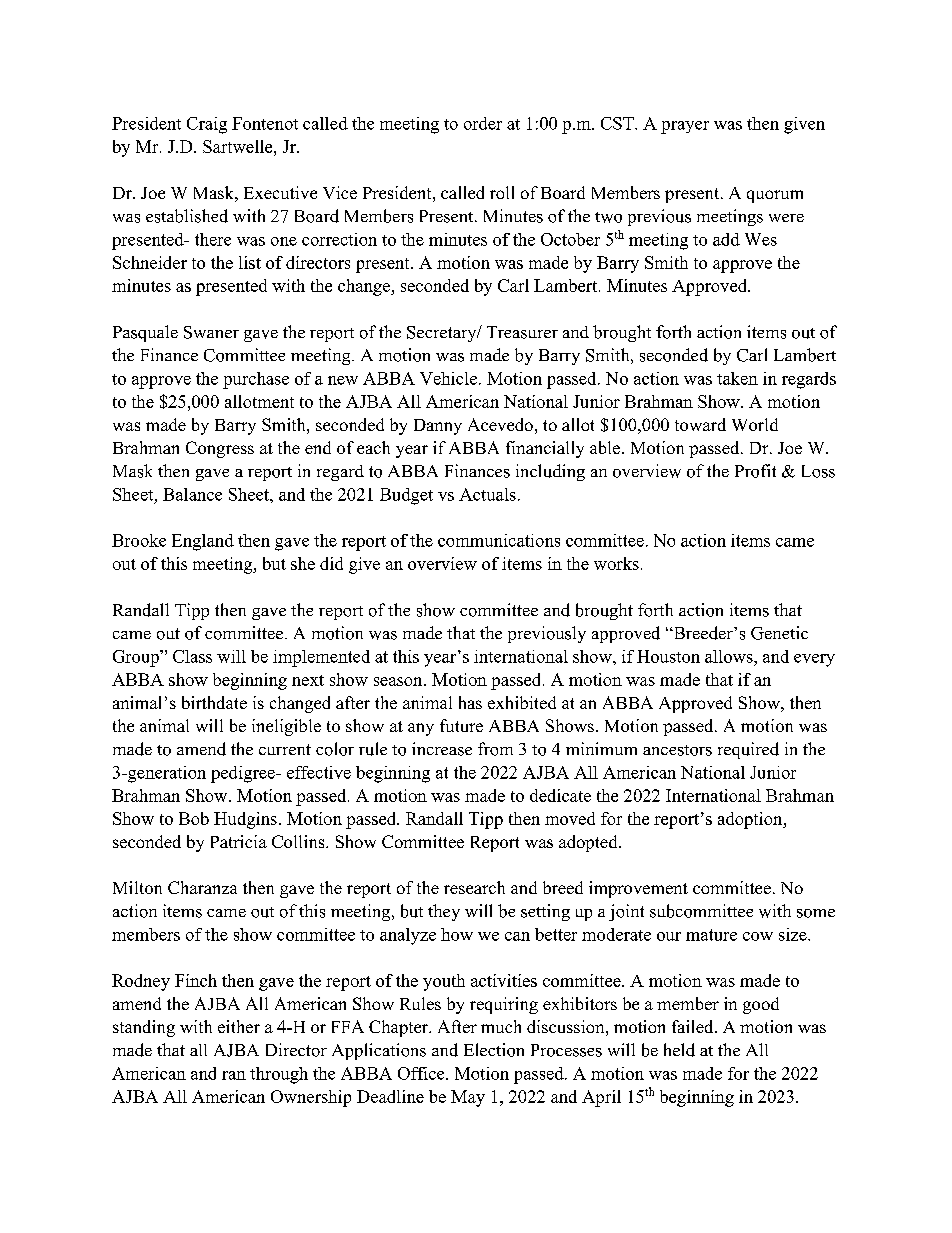 Image resolution: width=952 pixels, height=1233 pixels. What do you see at coordinates (279, 1075) in the image?
I see `through` at bounding box center [279, 1075].
